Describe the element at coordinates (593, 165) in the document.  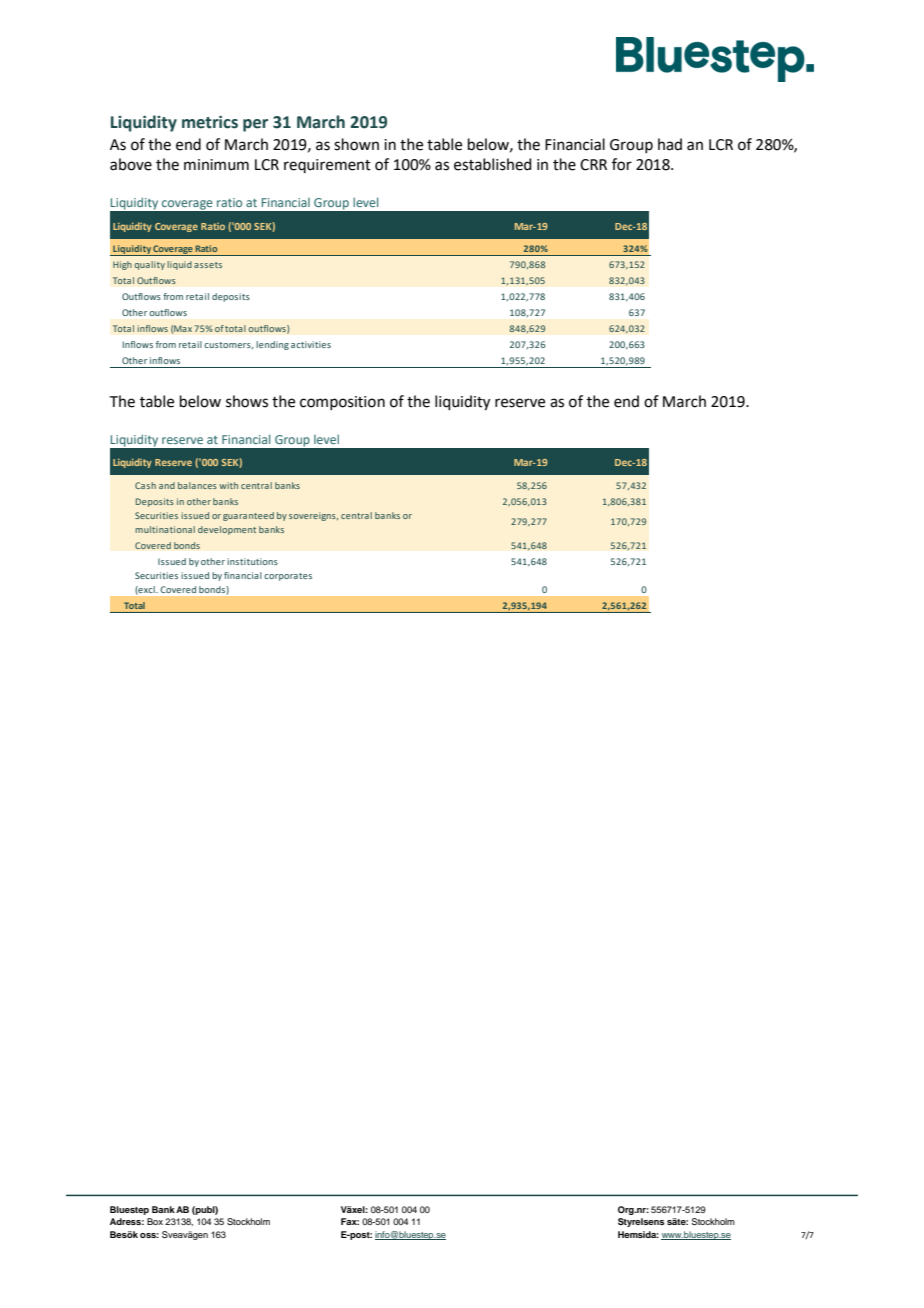
I see `CRR` at that location.
